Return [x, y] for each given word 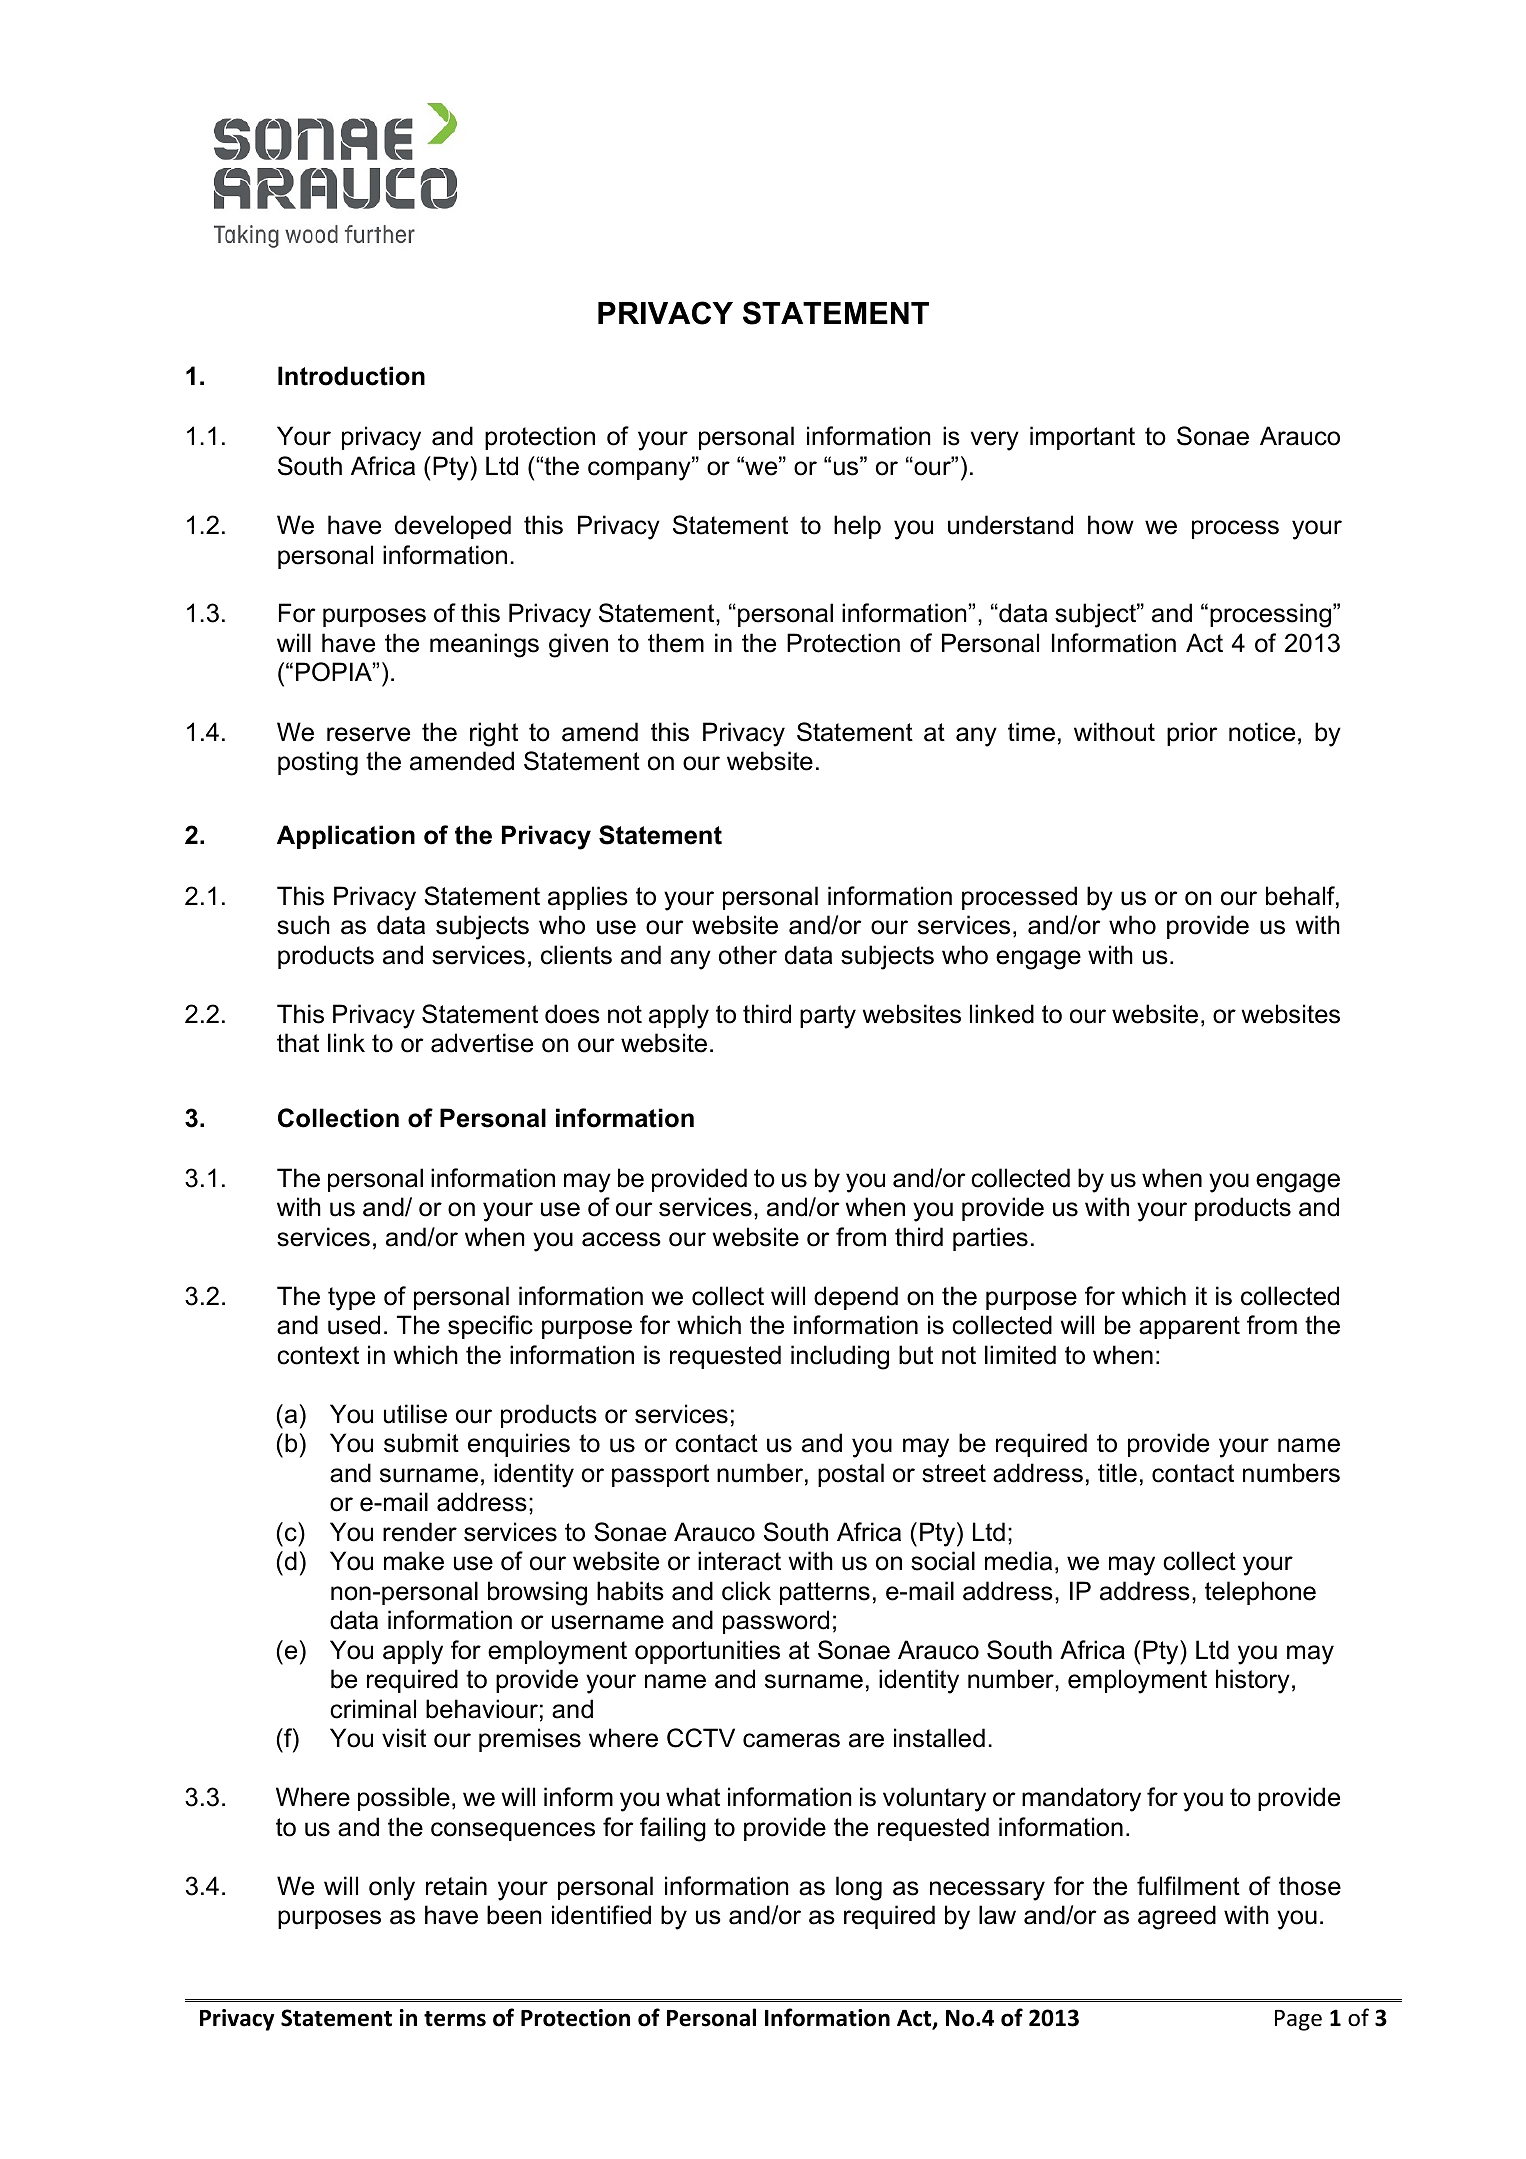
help [857, 527]
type [351, 1299]
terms [455, 2019]
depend [856, 1298]
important [1082, 438]
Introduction [351, 376]
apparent [1189, 1327]
